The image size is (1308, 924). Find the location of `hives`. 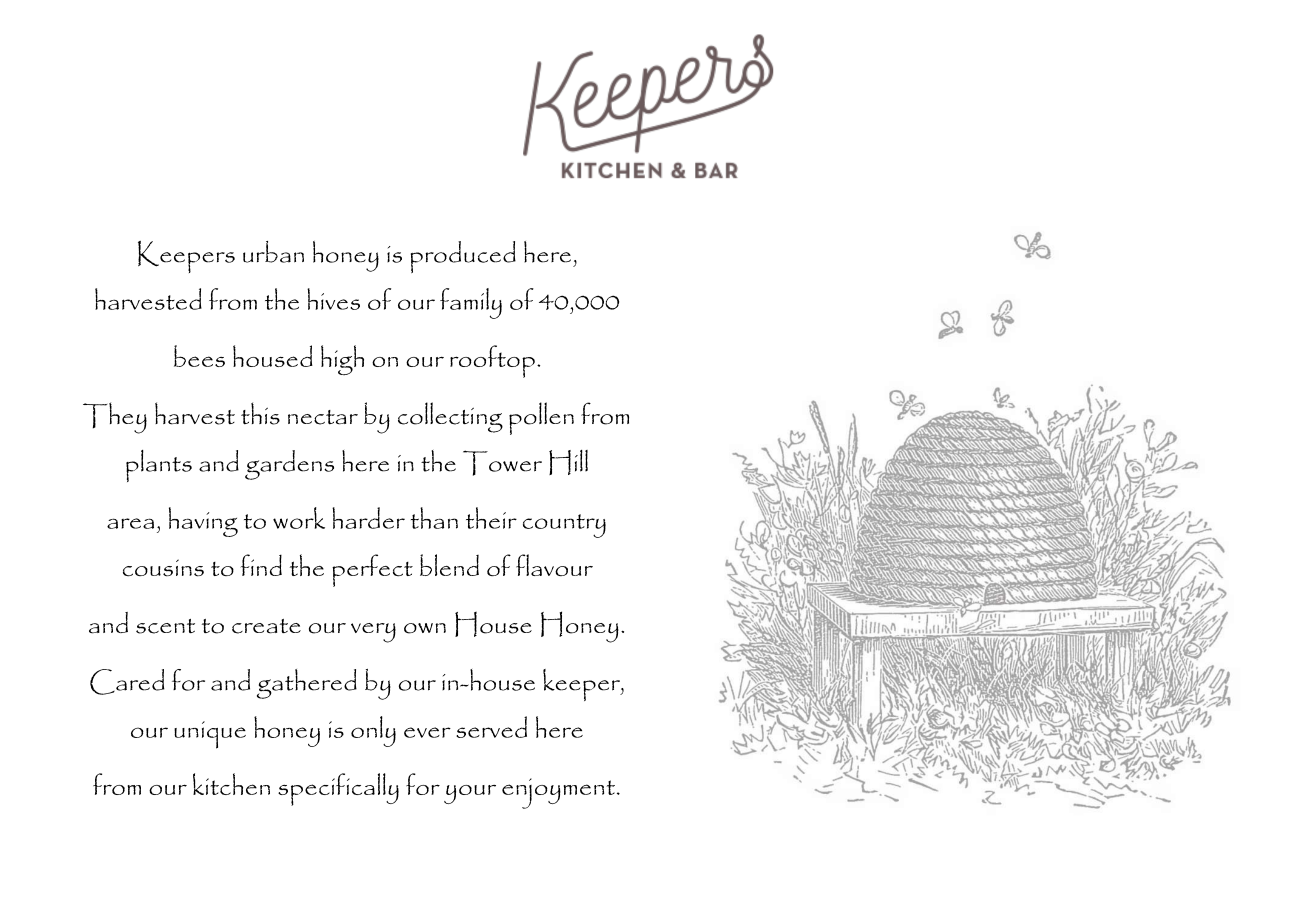

hives is located at coordinates (333, 299).
